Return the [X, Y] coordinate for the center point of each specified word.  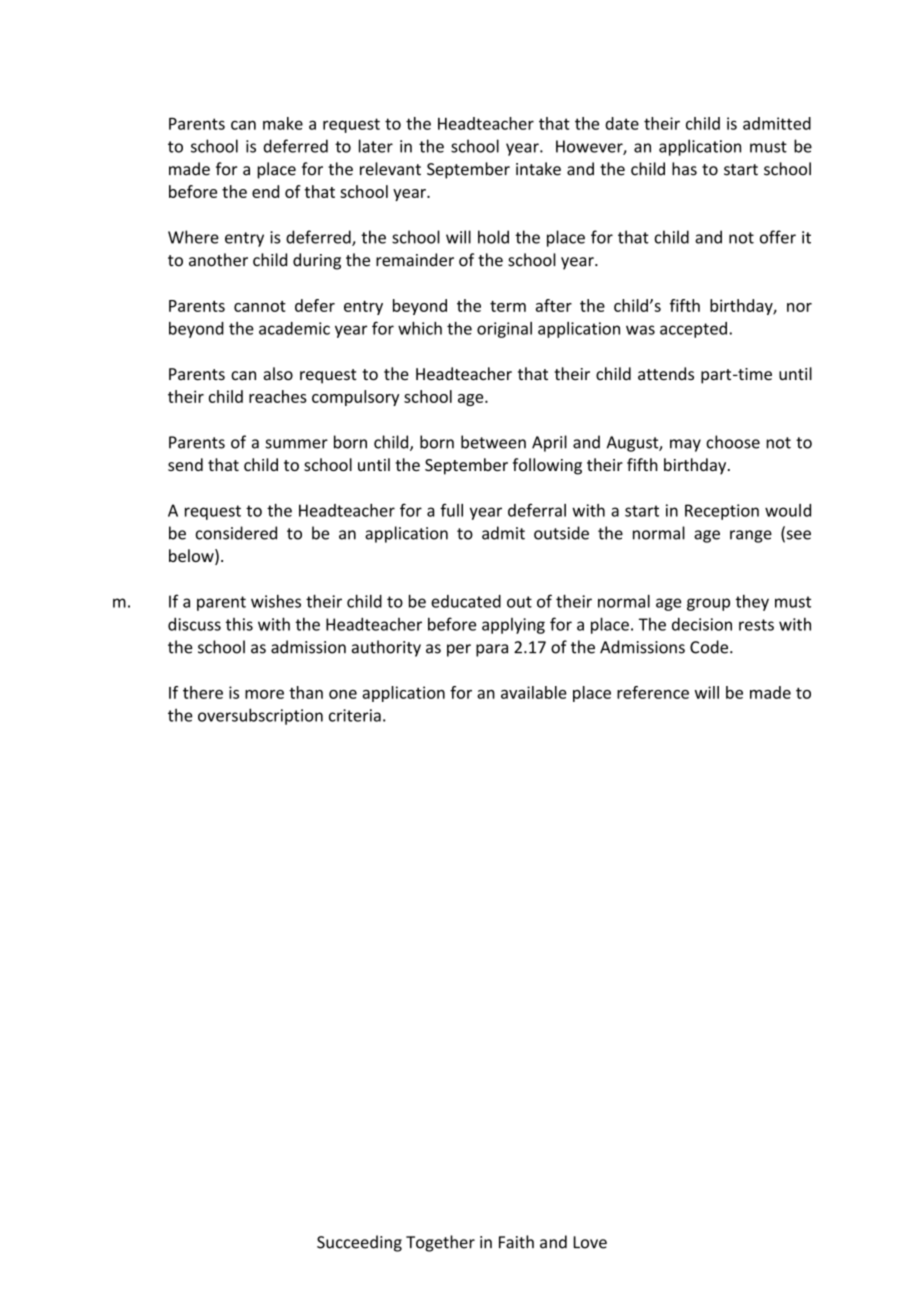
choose [733, 442]
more [264, 694]
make [283, 123]
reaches [278, 396]
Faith [516, 1242]
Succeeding [359, 1243]
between [493, 442]
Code [710, 647]
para [492, 650]
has [684, 169]
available [534, 692]
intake [538, 169]
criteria [355, 715]
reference [653, 692]
